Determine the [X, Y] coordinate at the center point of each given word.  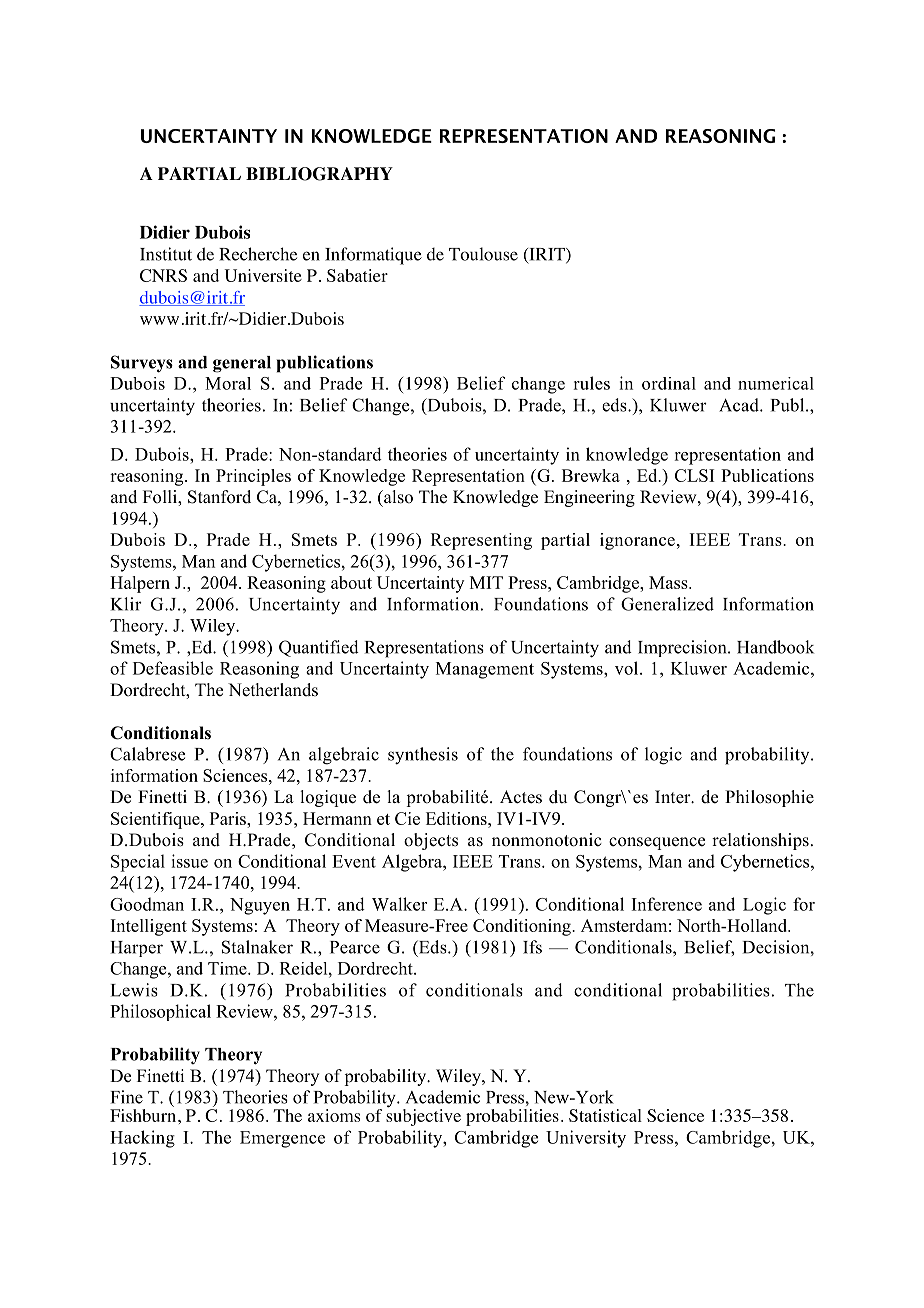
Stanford [219, 497]
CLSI [694, 475]
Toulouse [483, 254]
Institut [166, 254]
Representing [481, 541]
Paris [229, 818]
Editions [457, 818]
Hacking [142, 1139]
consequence [657, 843]
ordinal [669, 383]
